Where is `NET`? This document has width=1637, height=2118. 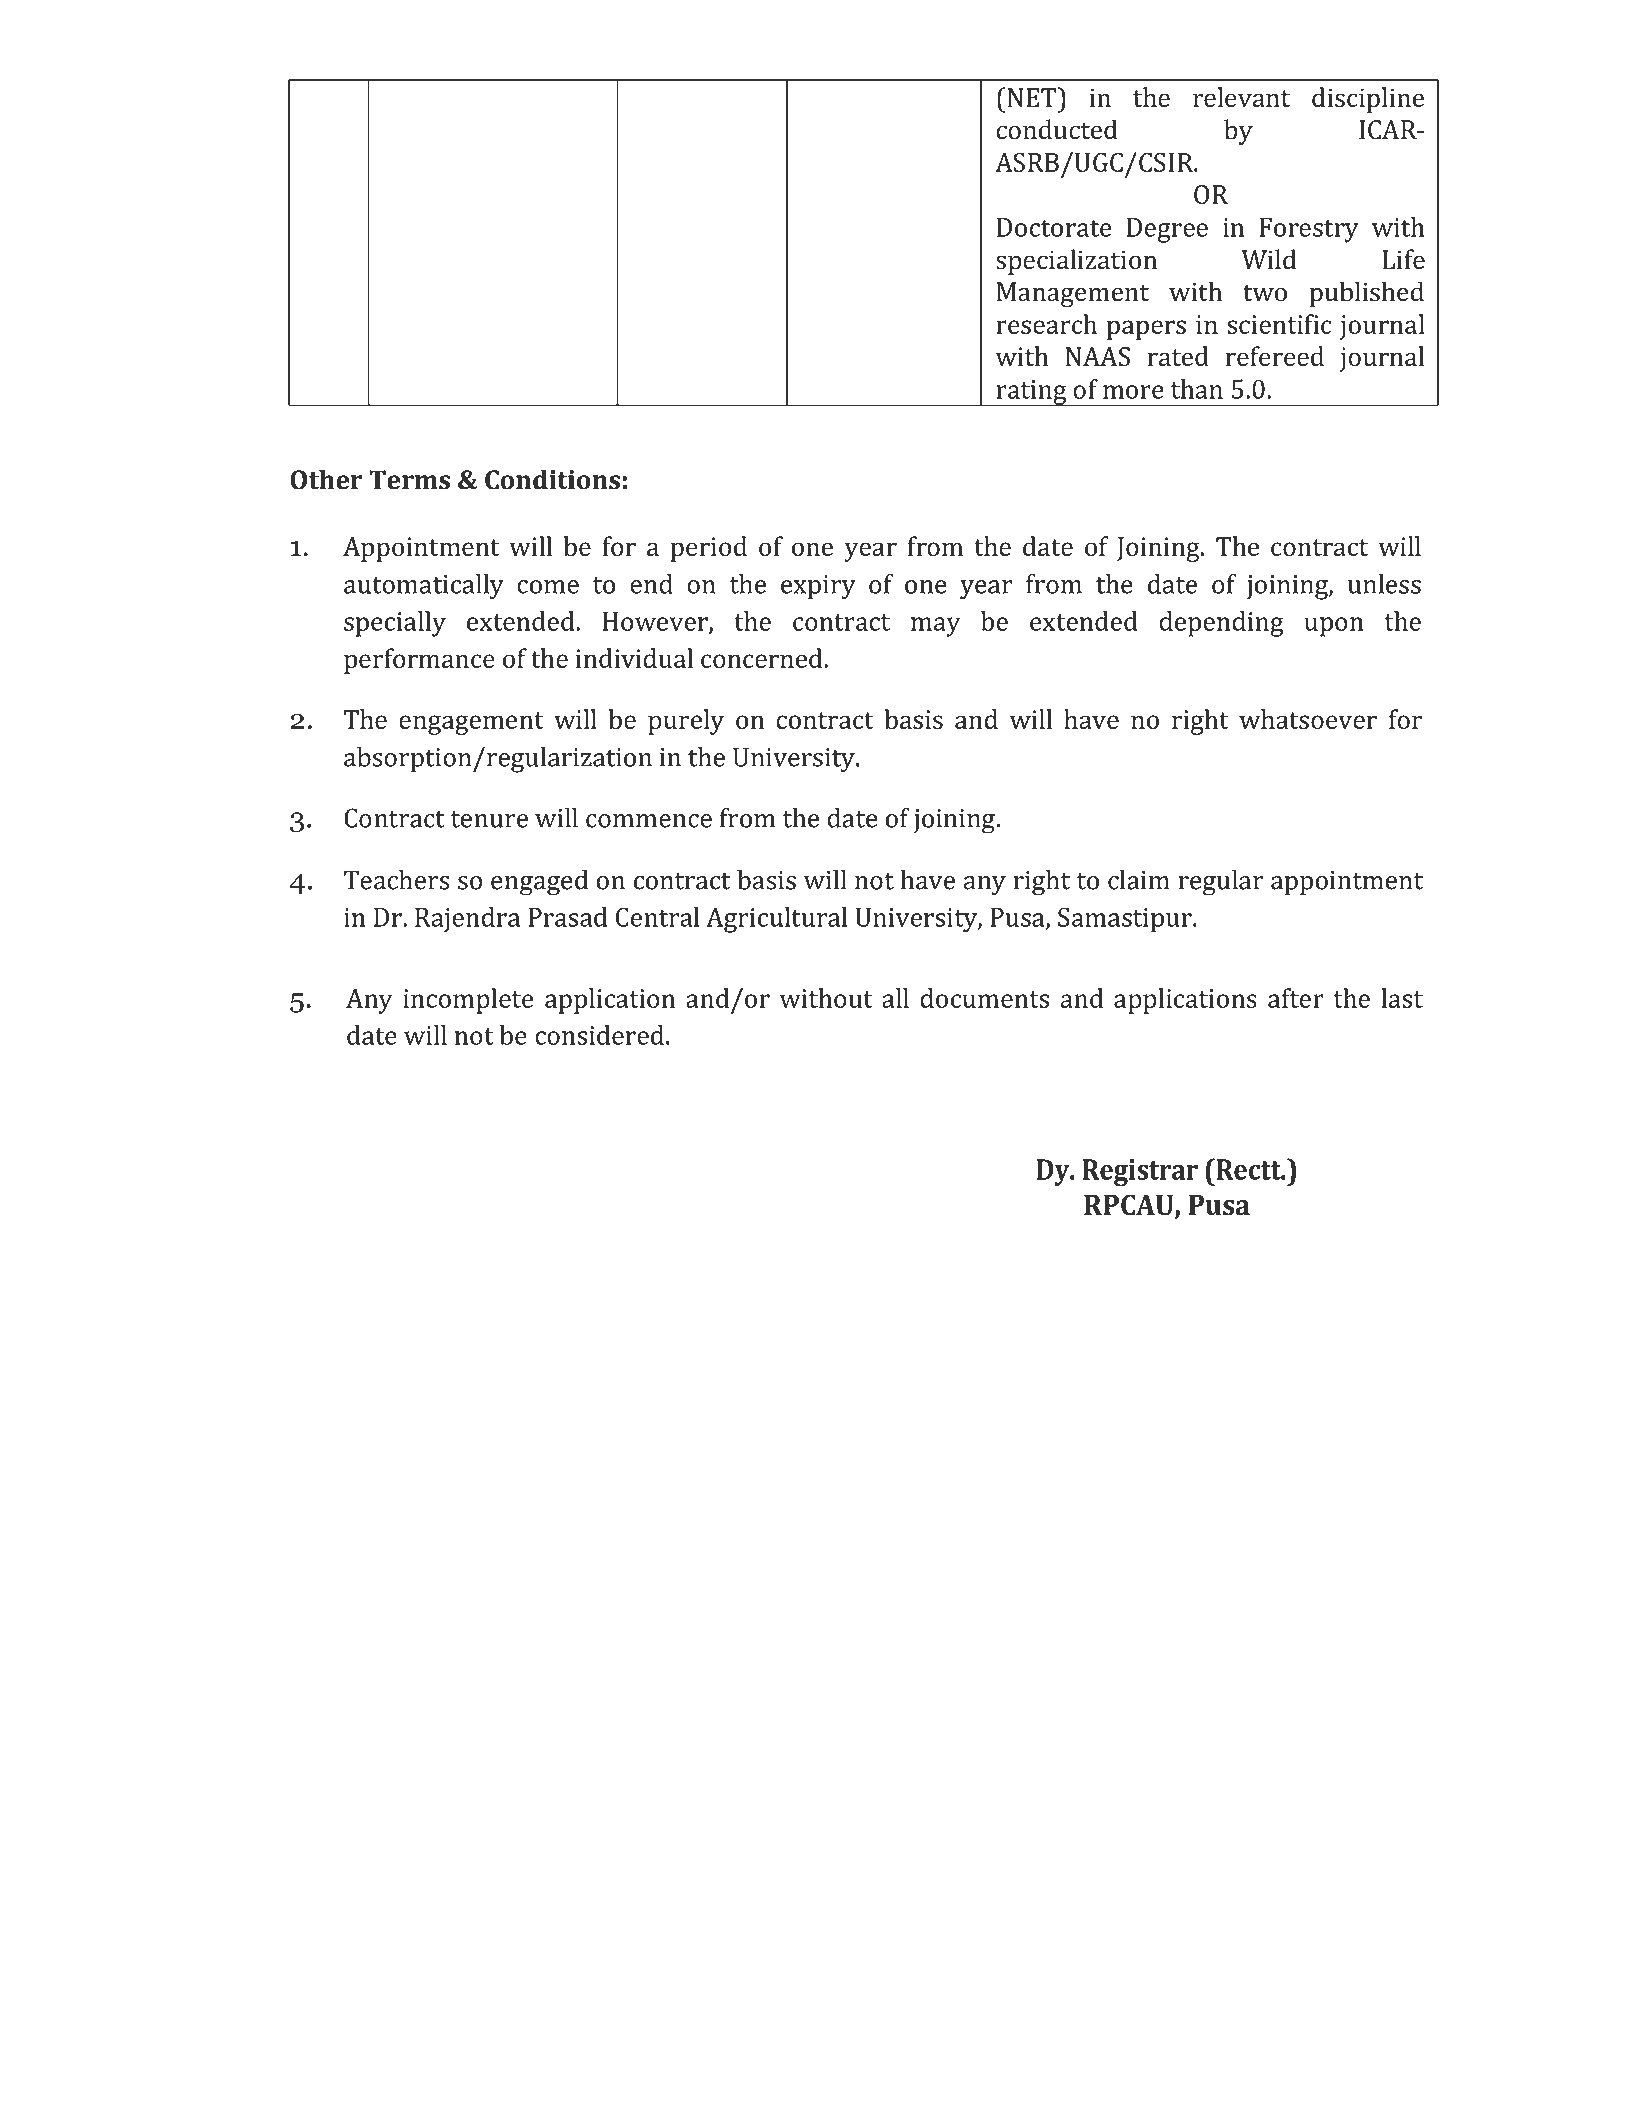
NET is located at coordinates (1032, 97).
